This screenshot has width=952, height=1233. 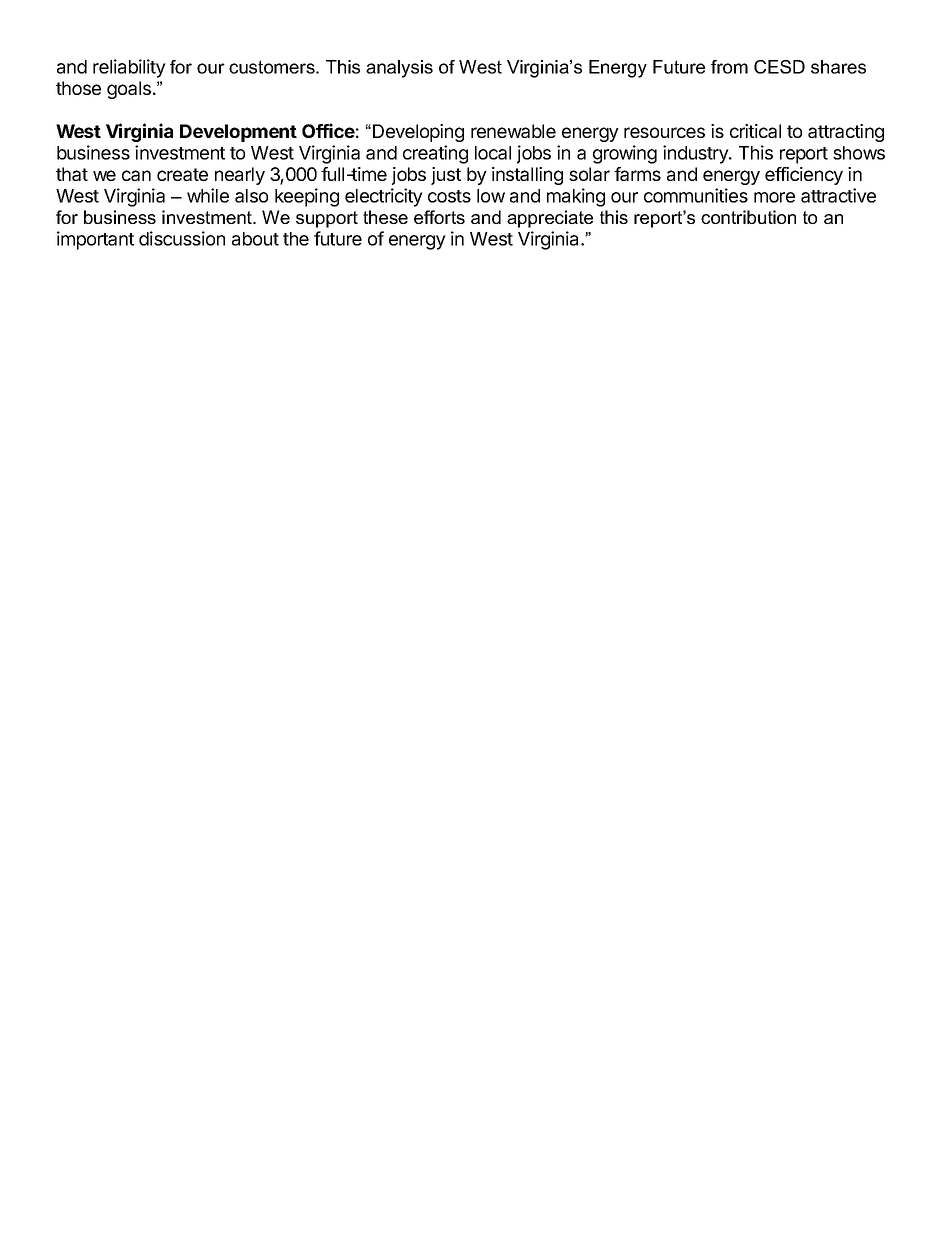 I want to click on from, so click(x=729, y=67).
